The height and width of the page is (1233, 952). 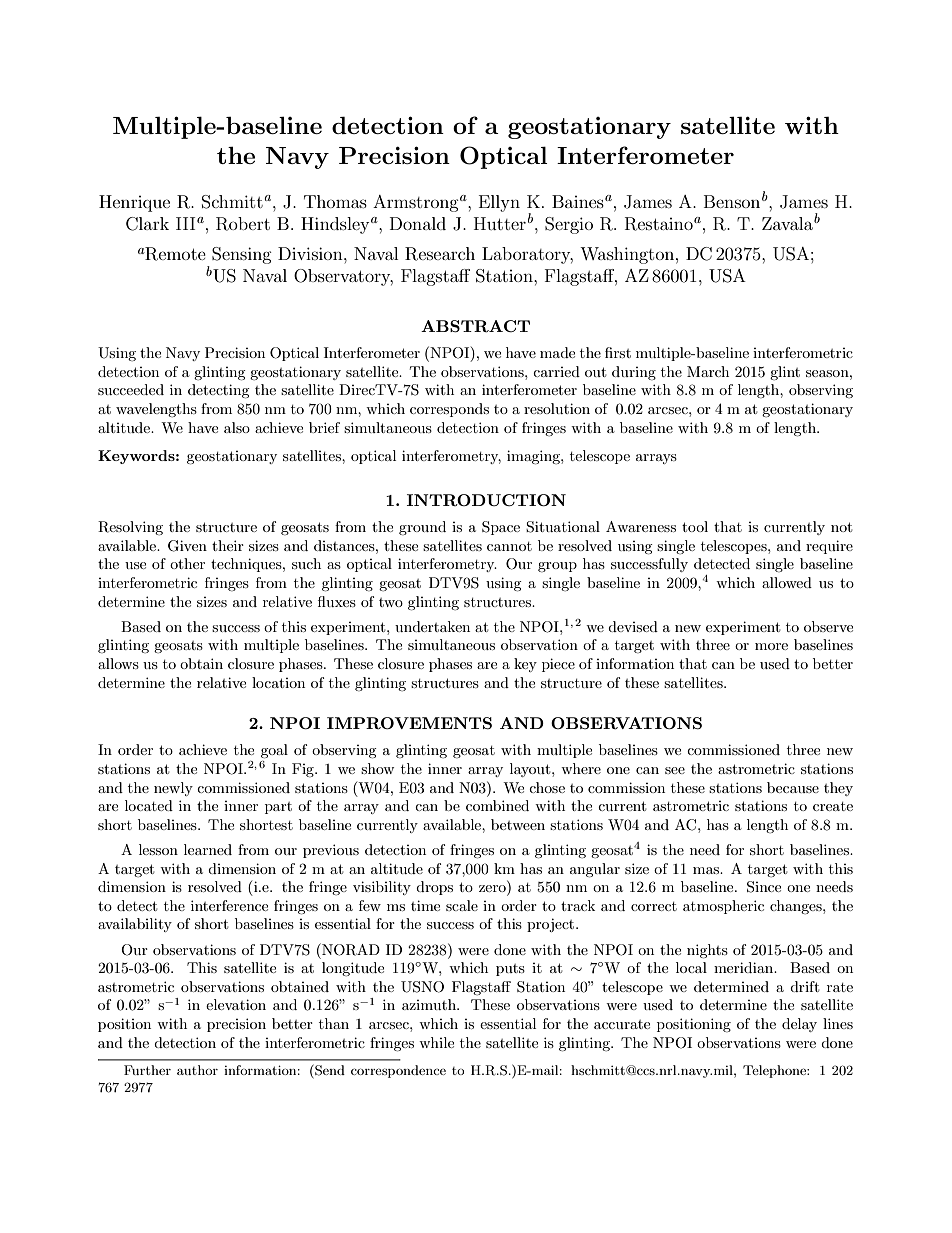 What do you see at coordinates (569, 225) in the page?
I see `Sergio` at bounding box center [569, 225].
